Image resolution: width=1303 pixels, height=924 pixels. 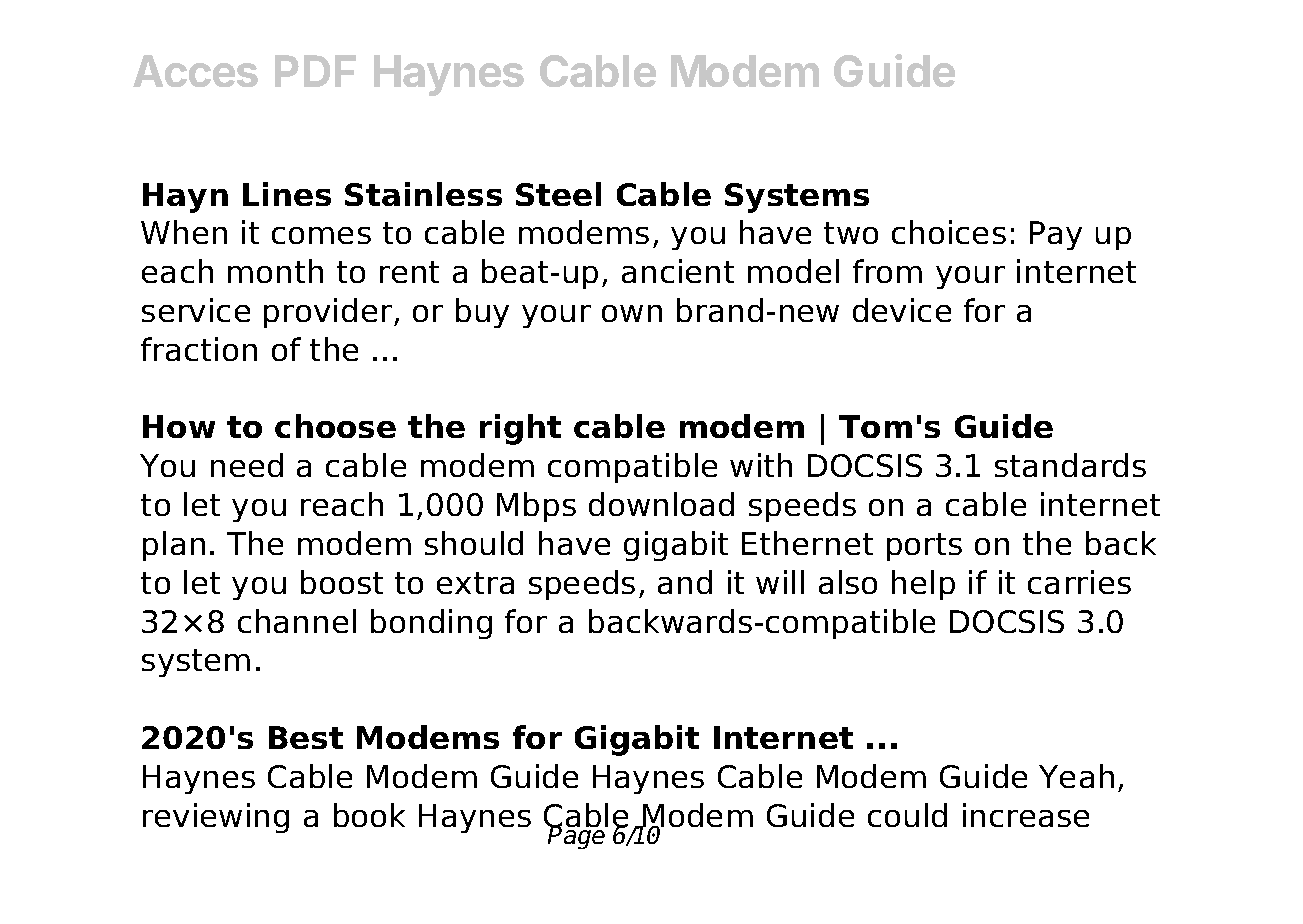 I want to click on right, so click(x=520, y=429).
